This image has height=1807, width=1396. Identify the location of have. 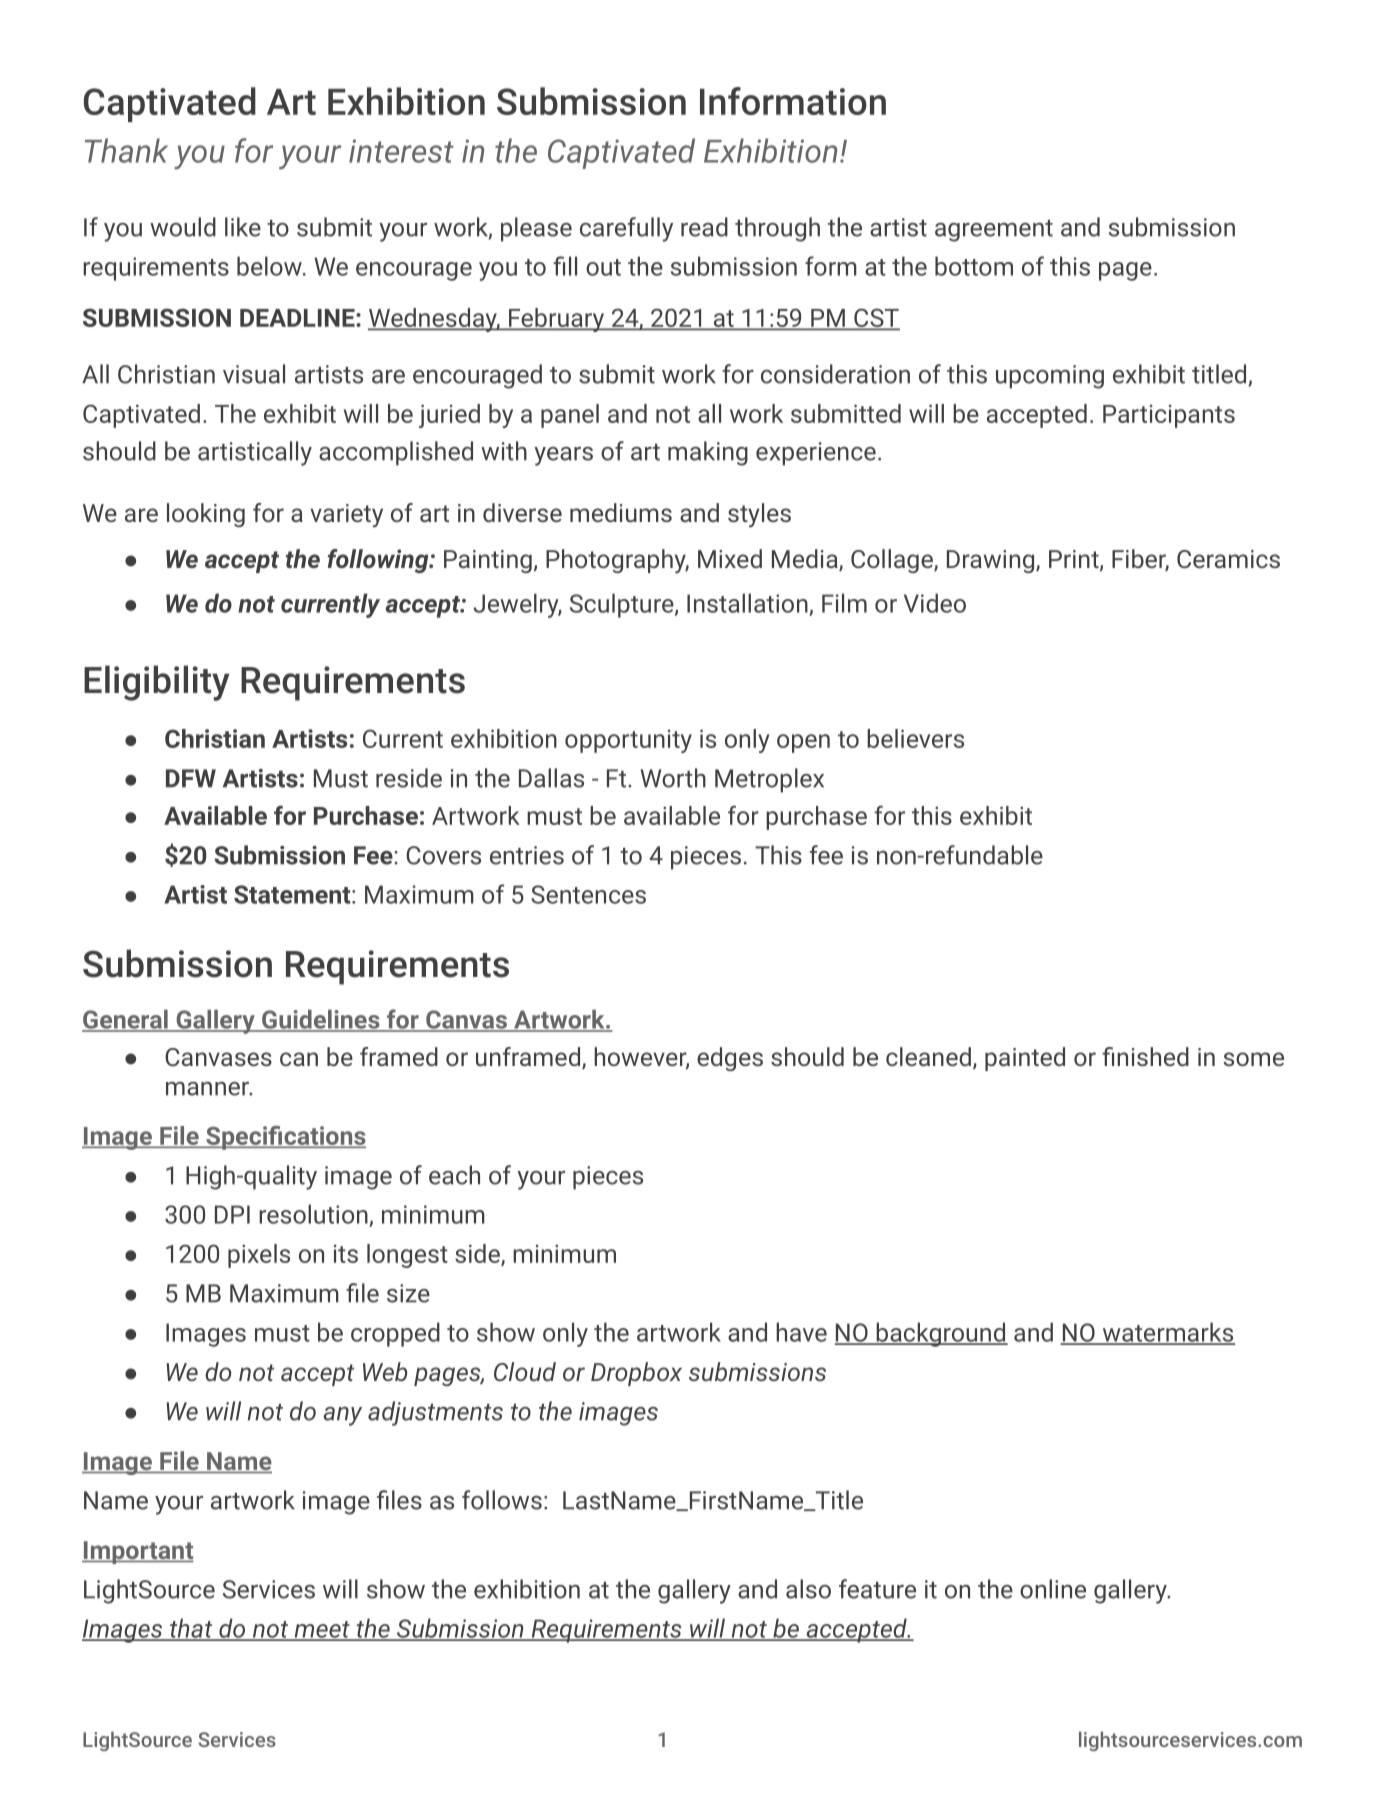
(801, 1332).
